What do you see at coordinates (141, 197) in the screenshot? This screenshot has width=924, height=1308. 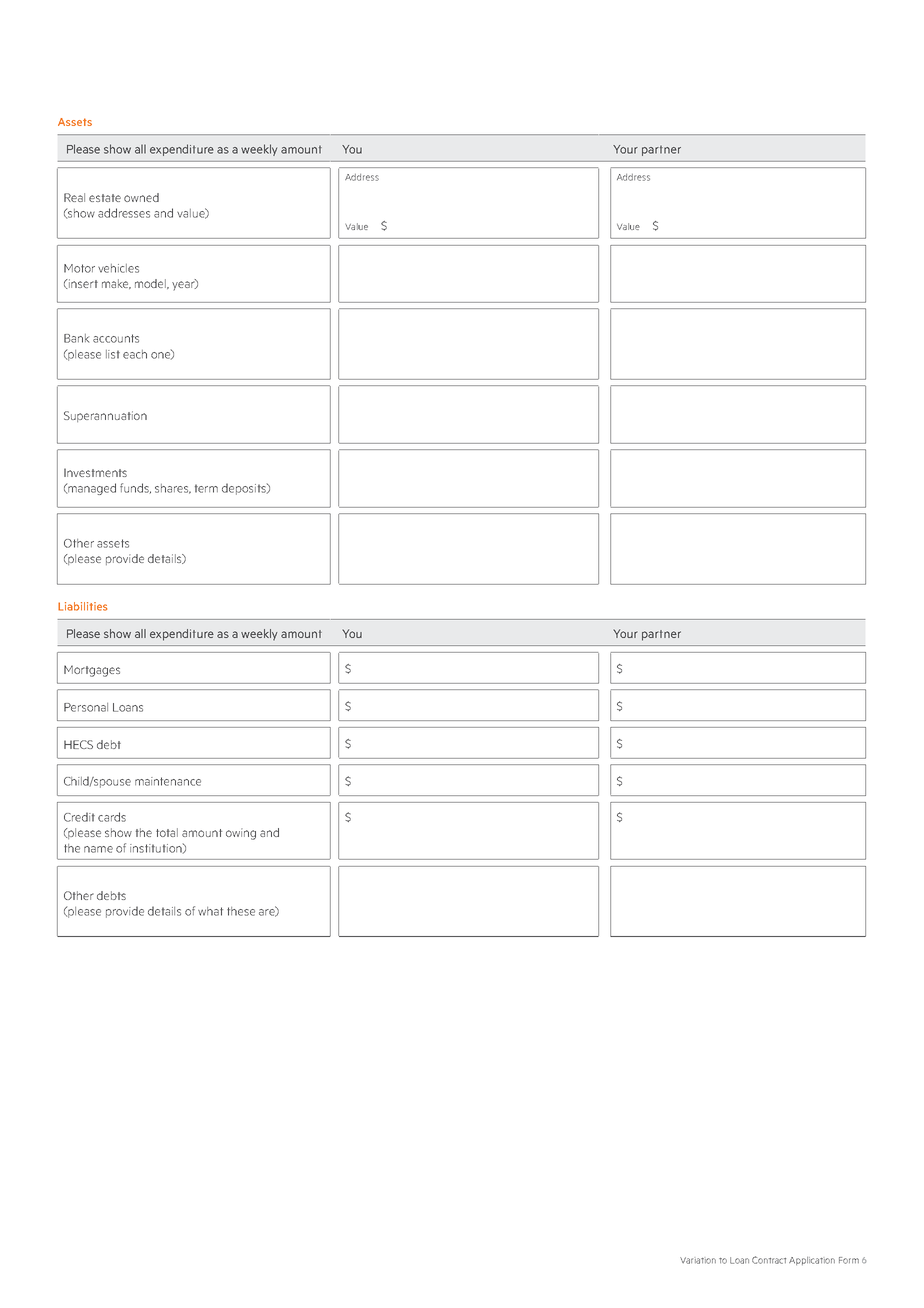 I see `owned` at bounding box center [141, 197].
